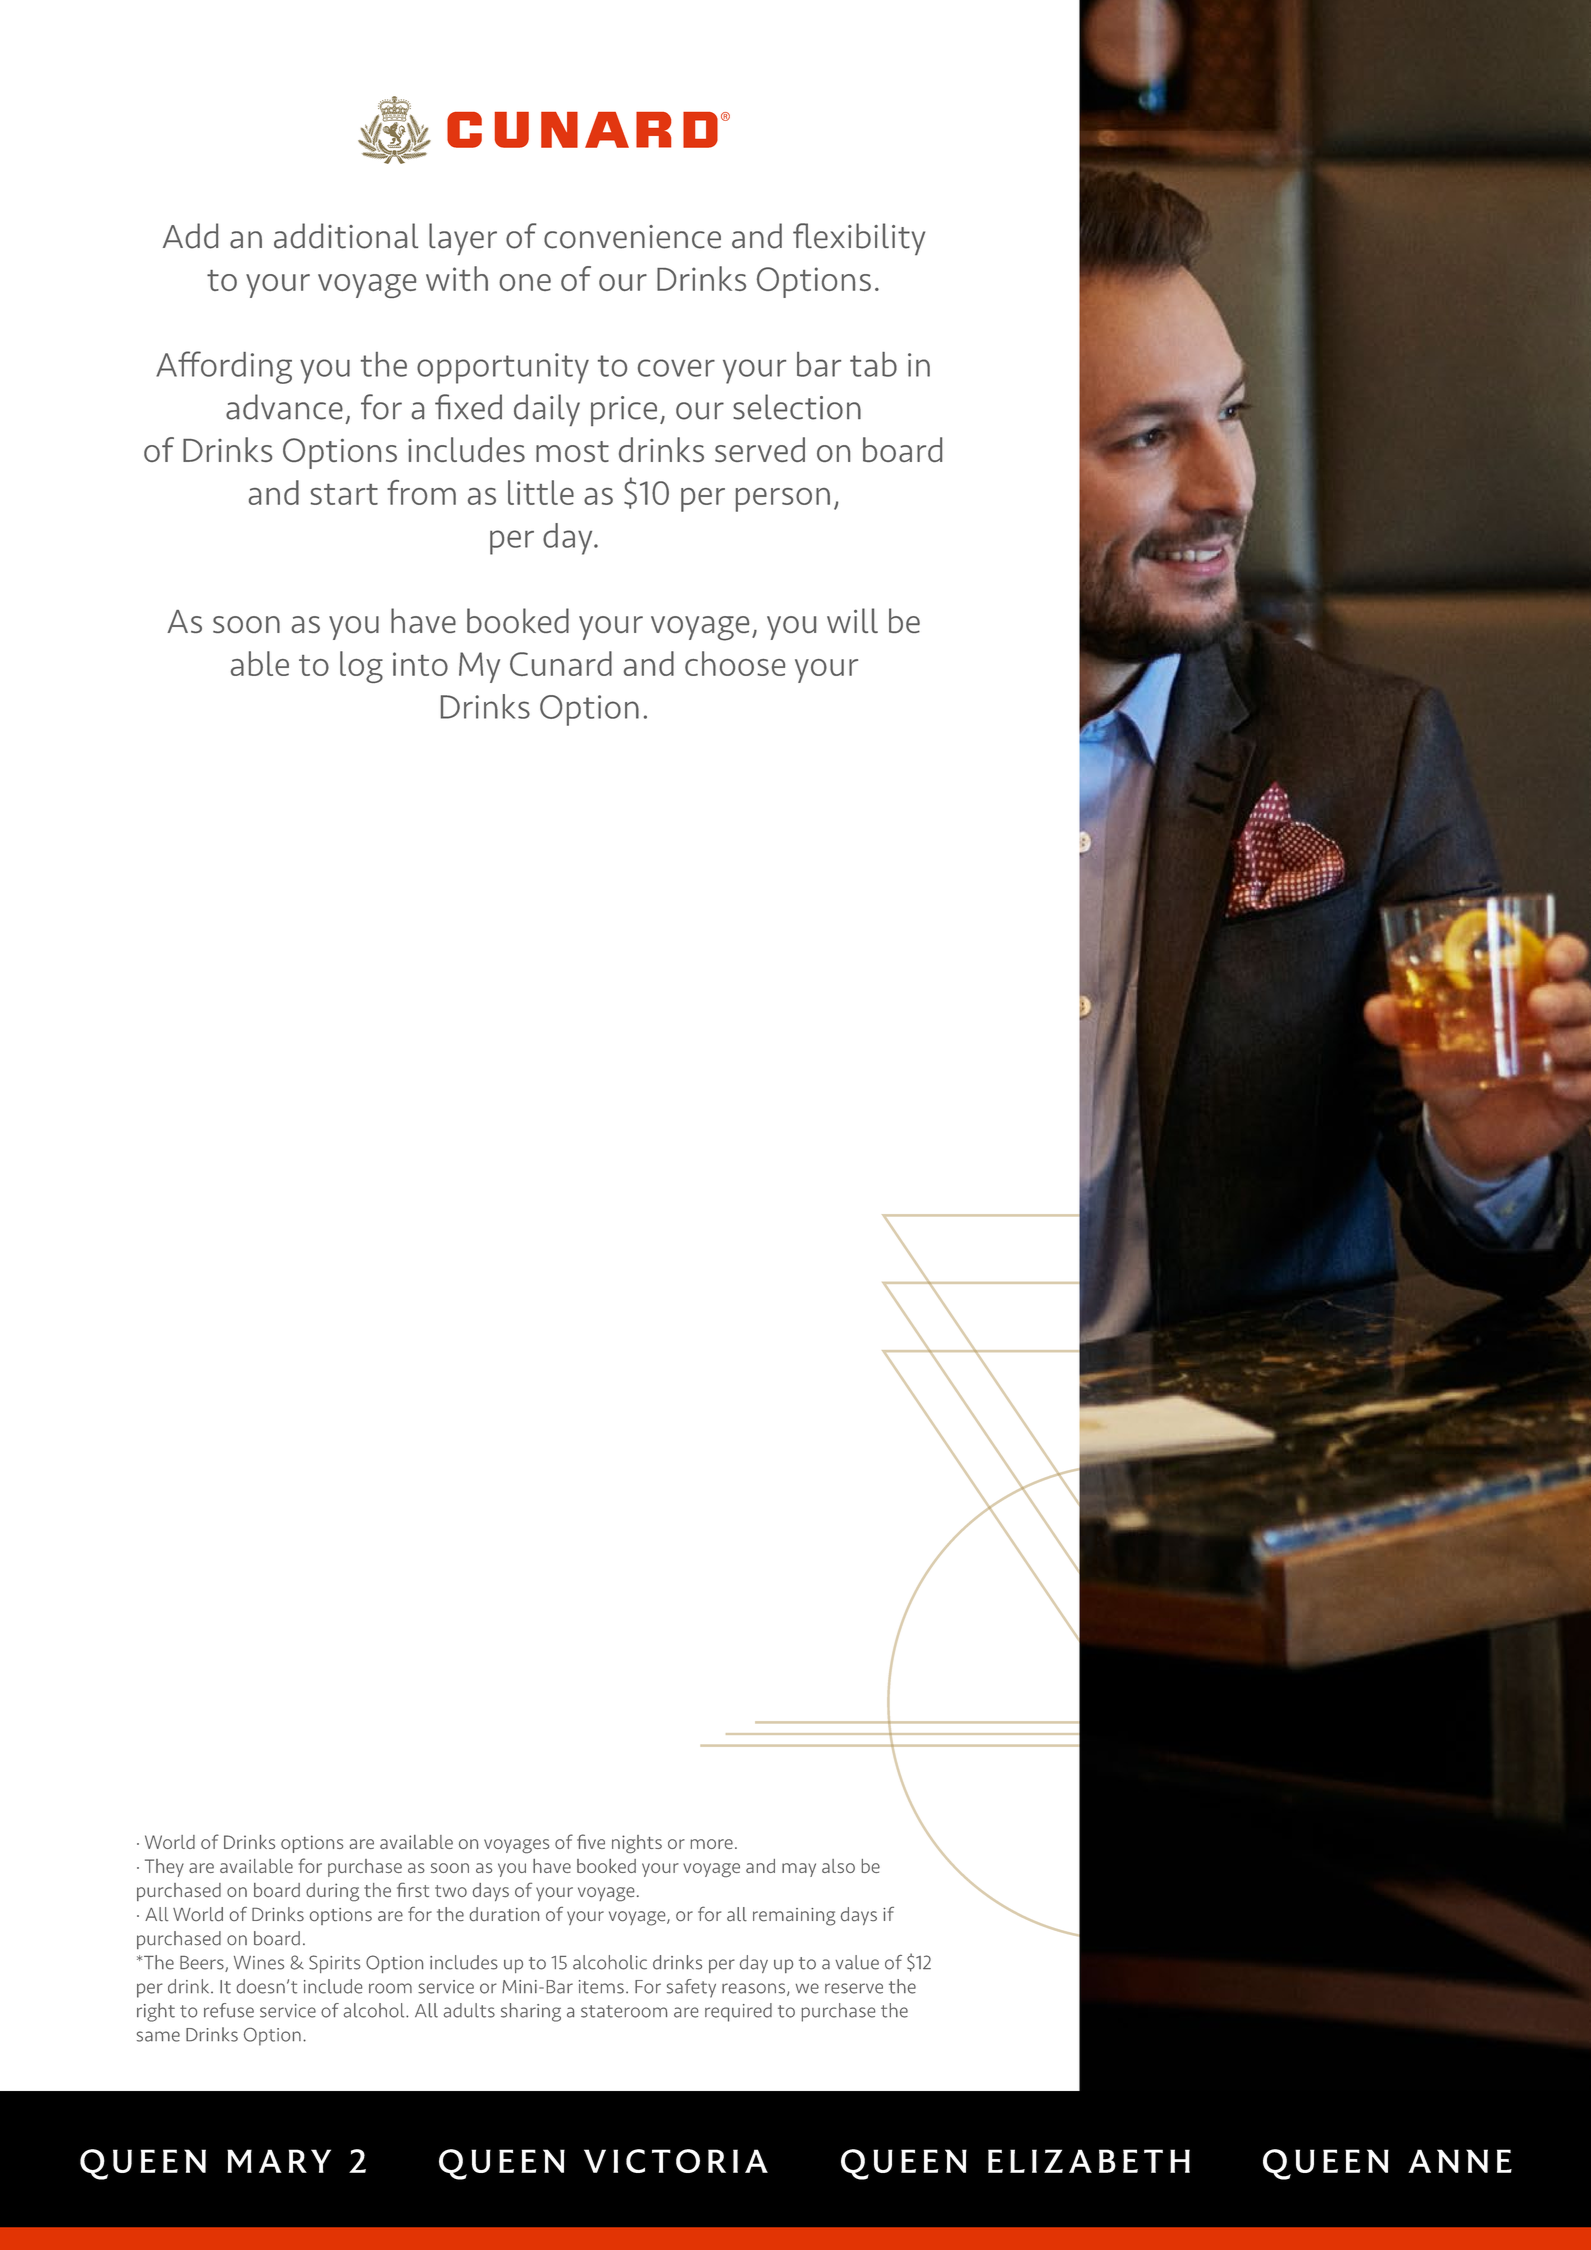 The height and width of the screenshot is (2250, 1591). Describe the element at coordinates (525, 282) in the screenshot. I see `one` at that location.
